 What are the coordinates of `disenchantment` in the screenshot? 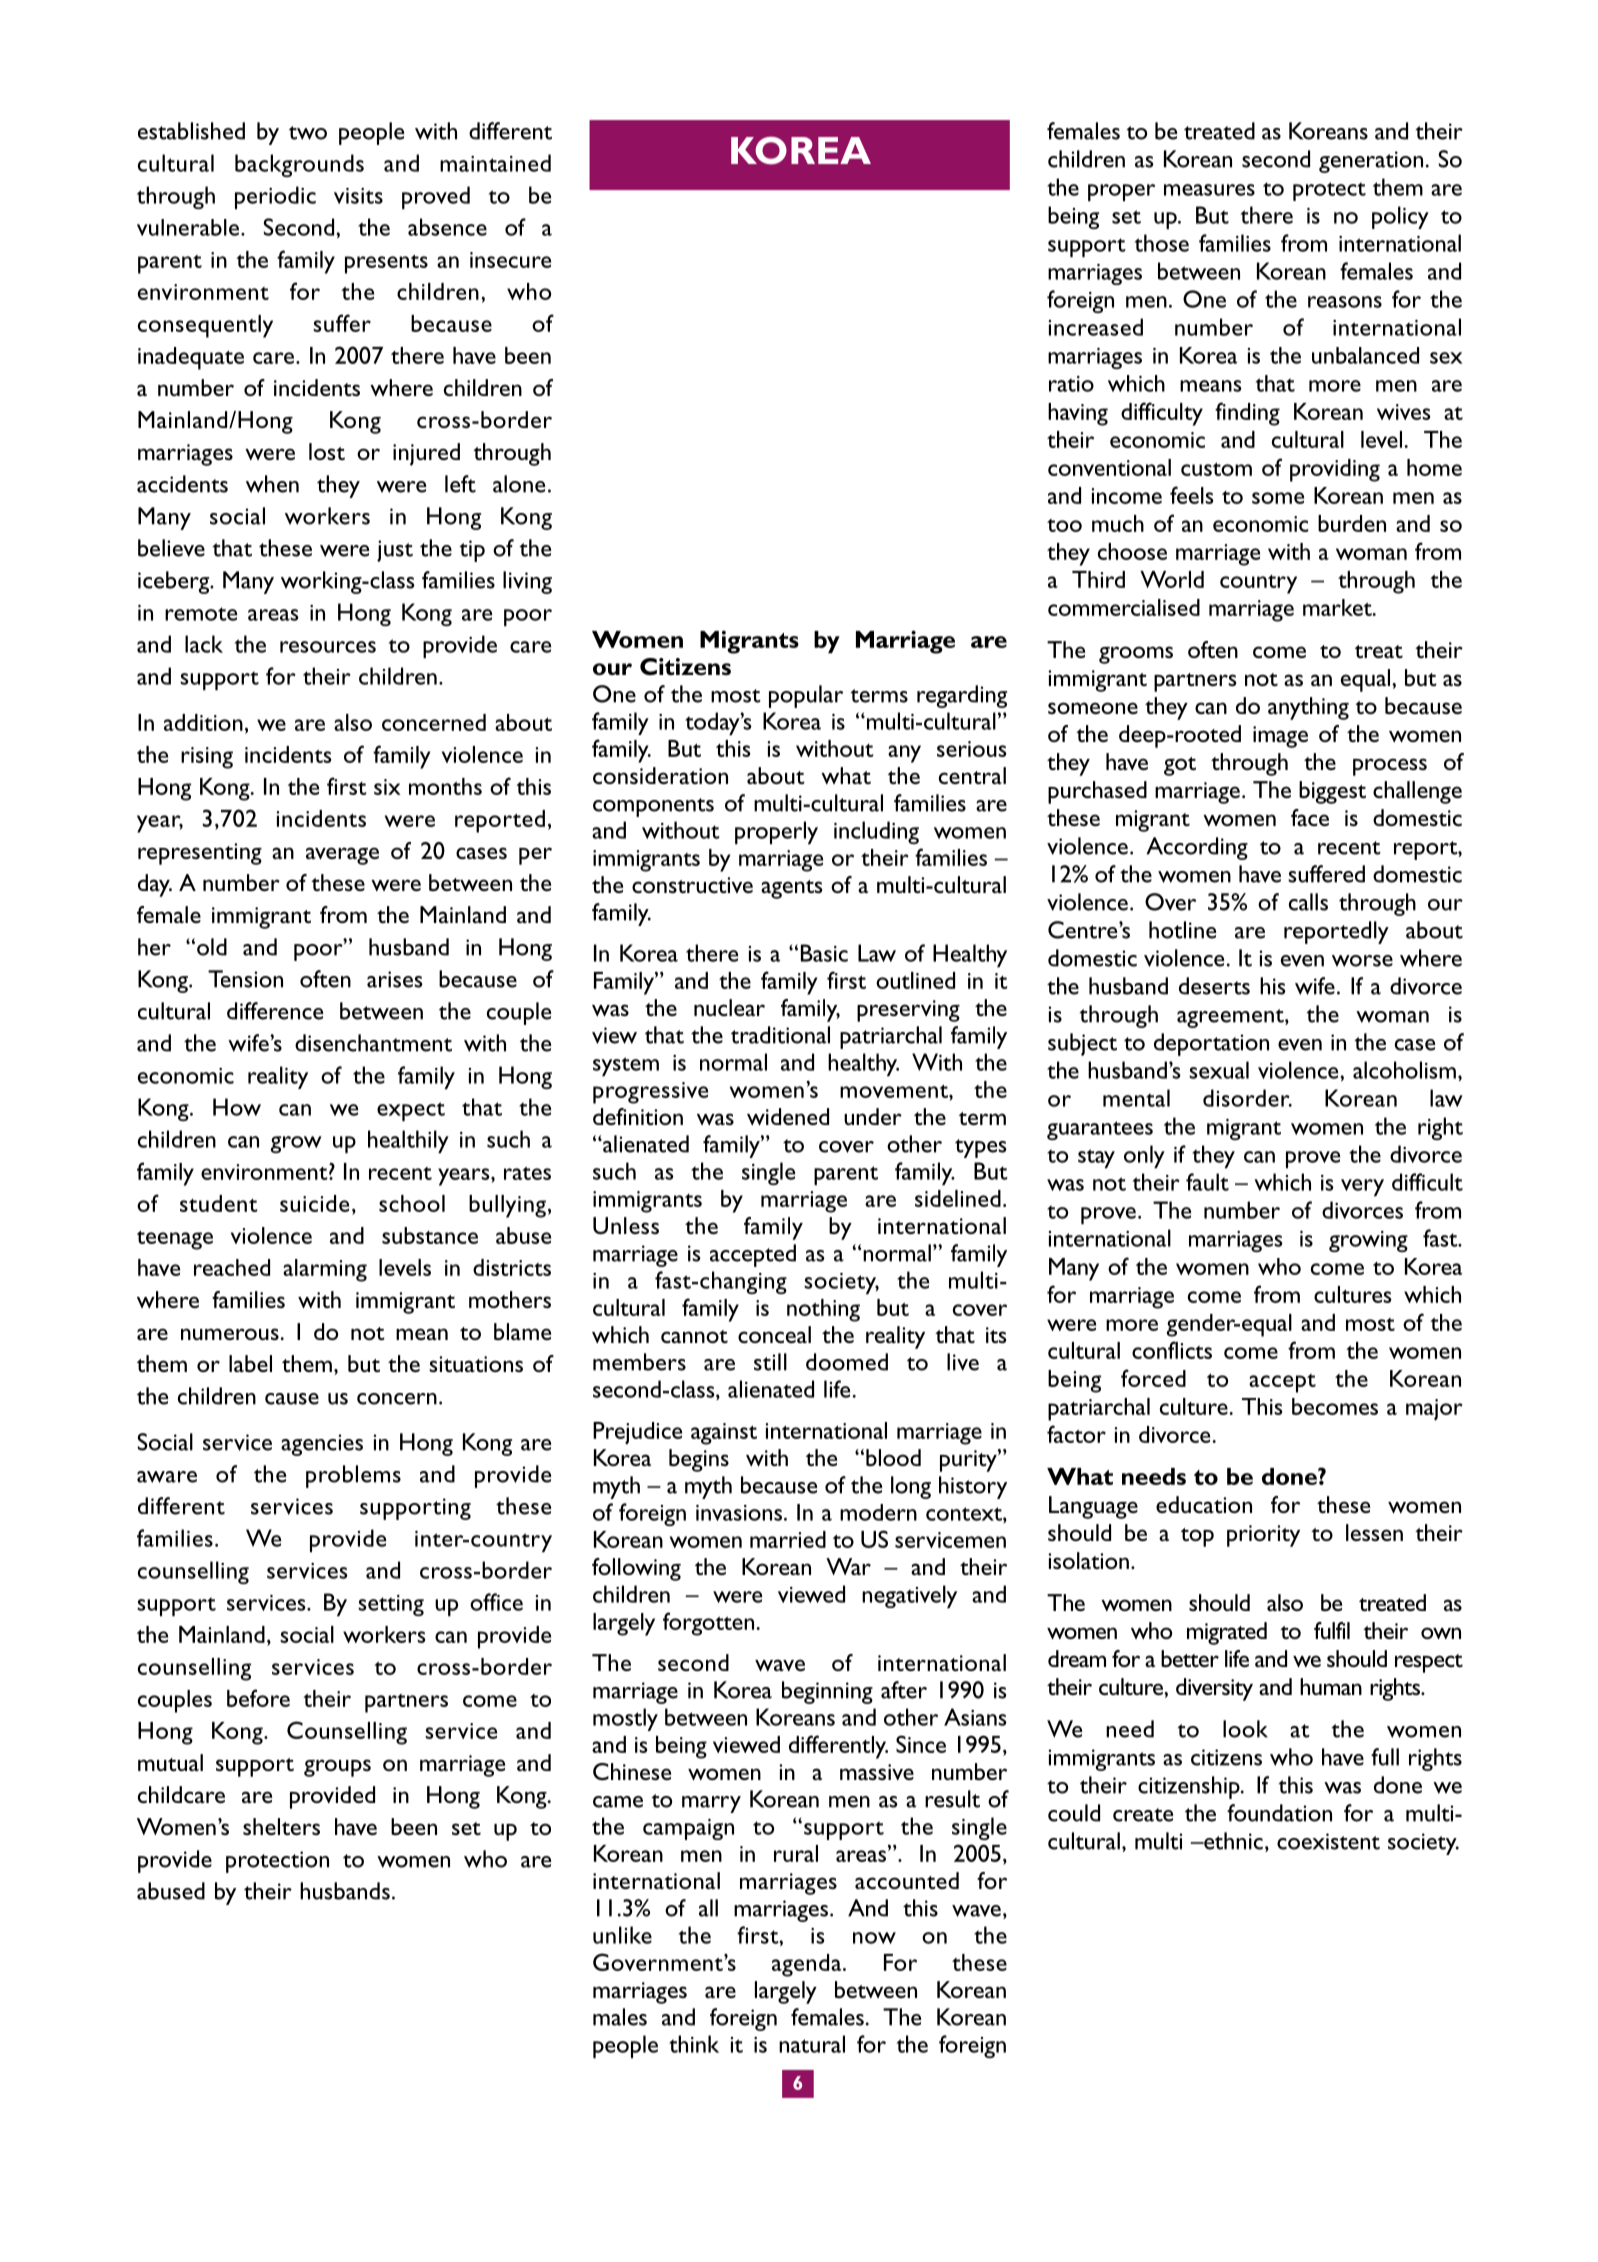 It's located at (373, 1043).
